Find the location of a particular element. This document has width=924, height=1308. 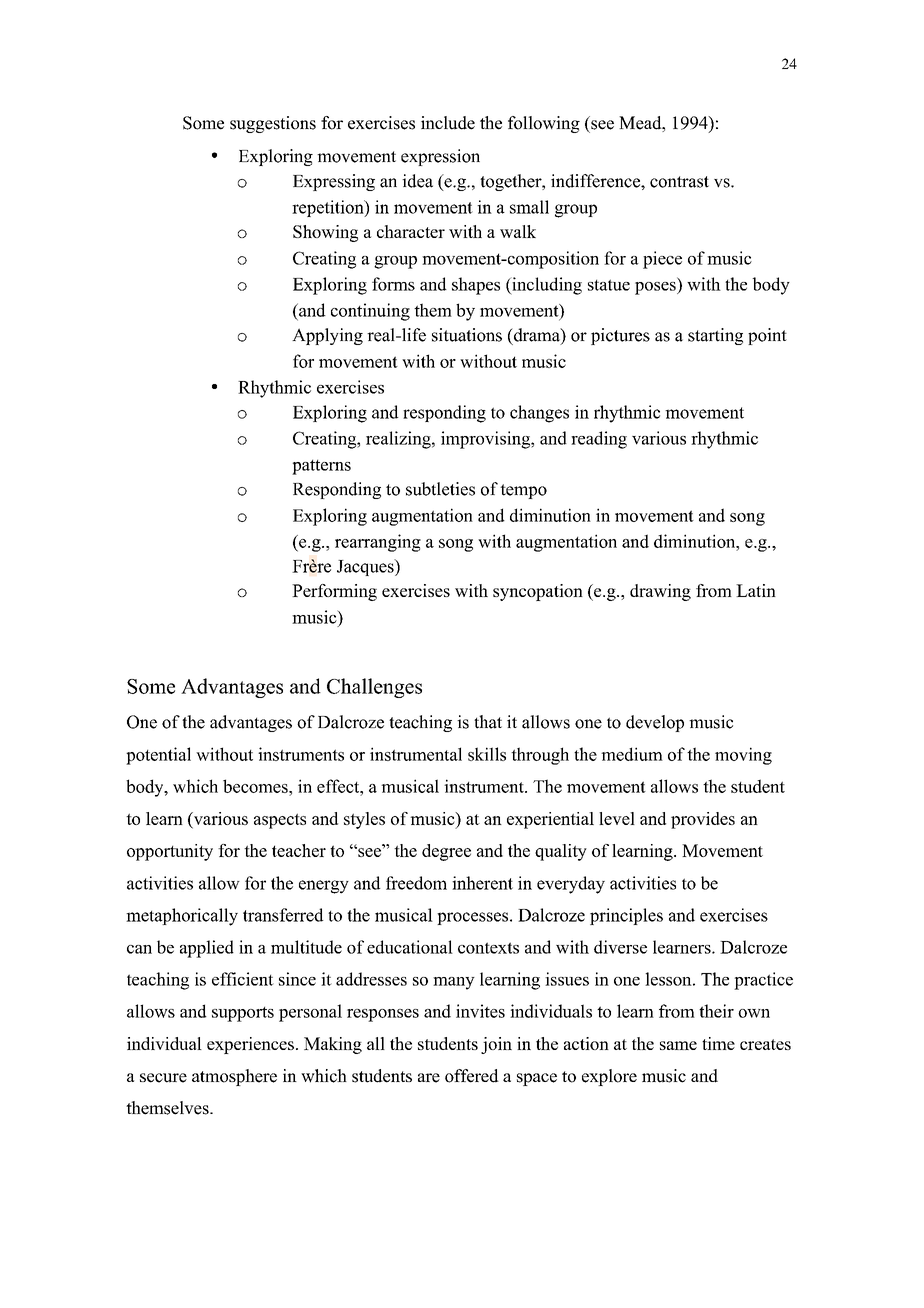

subtleties is located at coordinates (440, 489).
